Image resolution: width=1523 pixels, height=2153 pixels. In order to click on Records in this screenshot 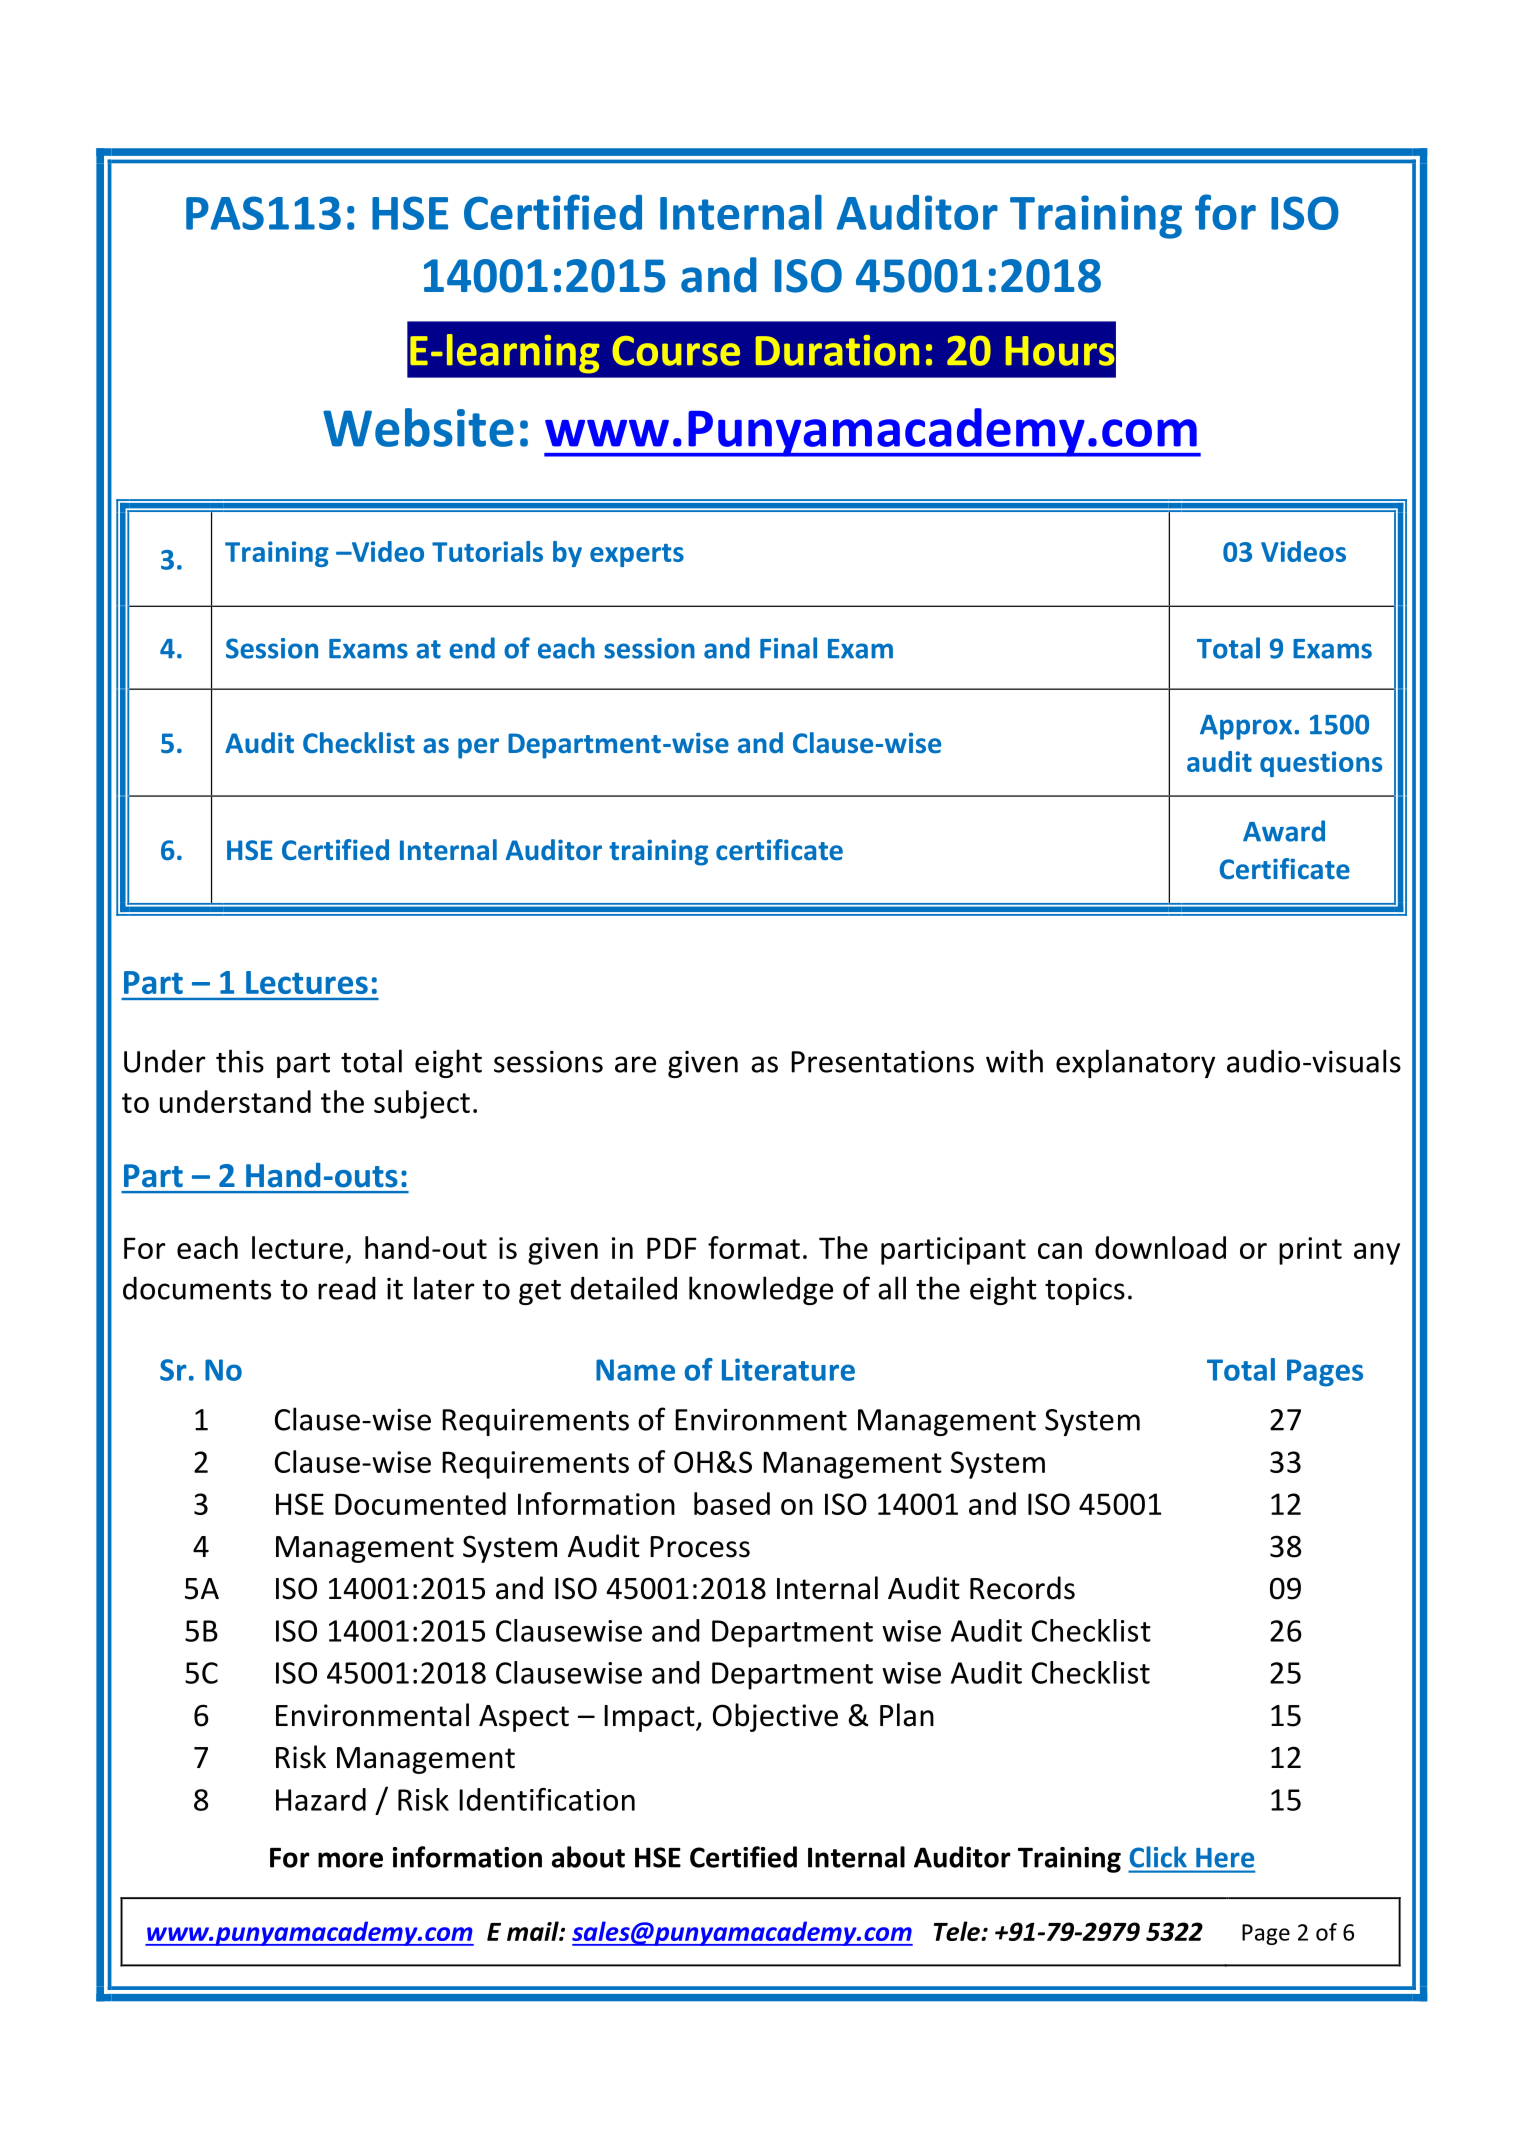, I will do `click(1022, 1588)`.
